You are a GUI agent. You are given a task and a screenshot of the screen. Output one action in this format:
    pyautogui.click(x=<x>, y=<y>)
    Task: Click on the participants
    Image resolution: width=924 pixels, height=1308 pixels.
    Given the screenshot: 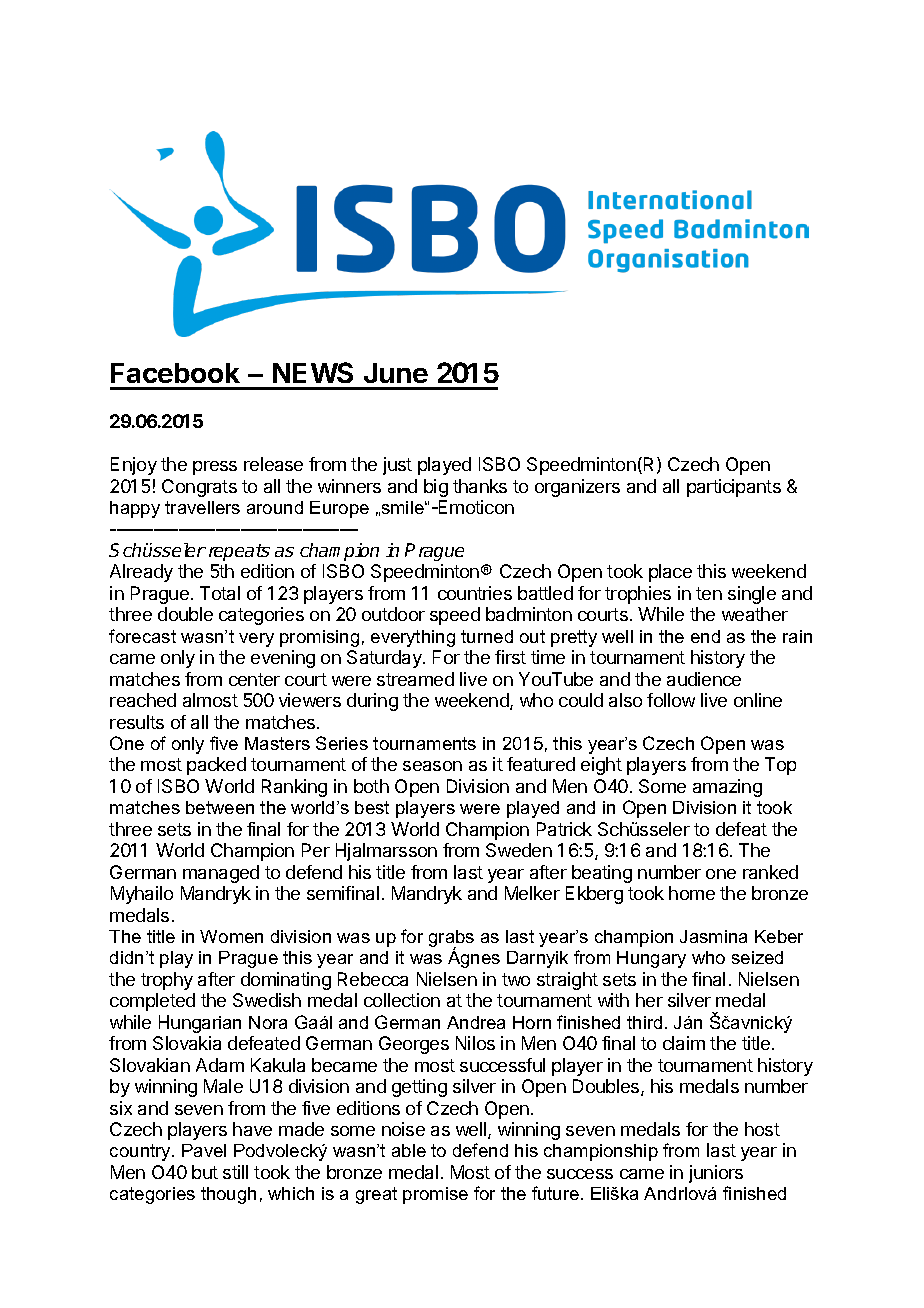 What is the action you would take?
    pyautogui.click(x=734, y=488)
